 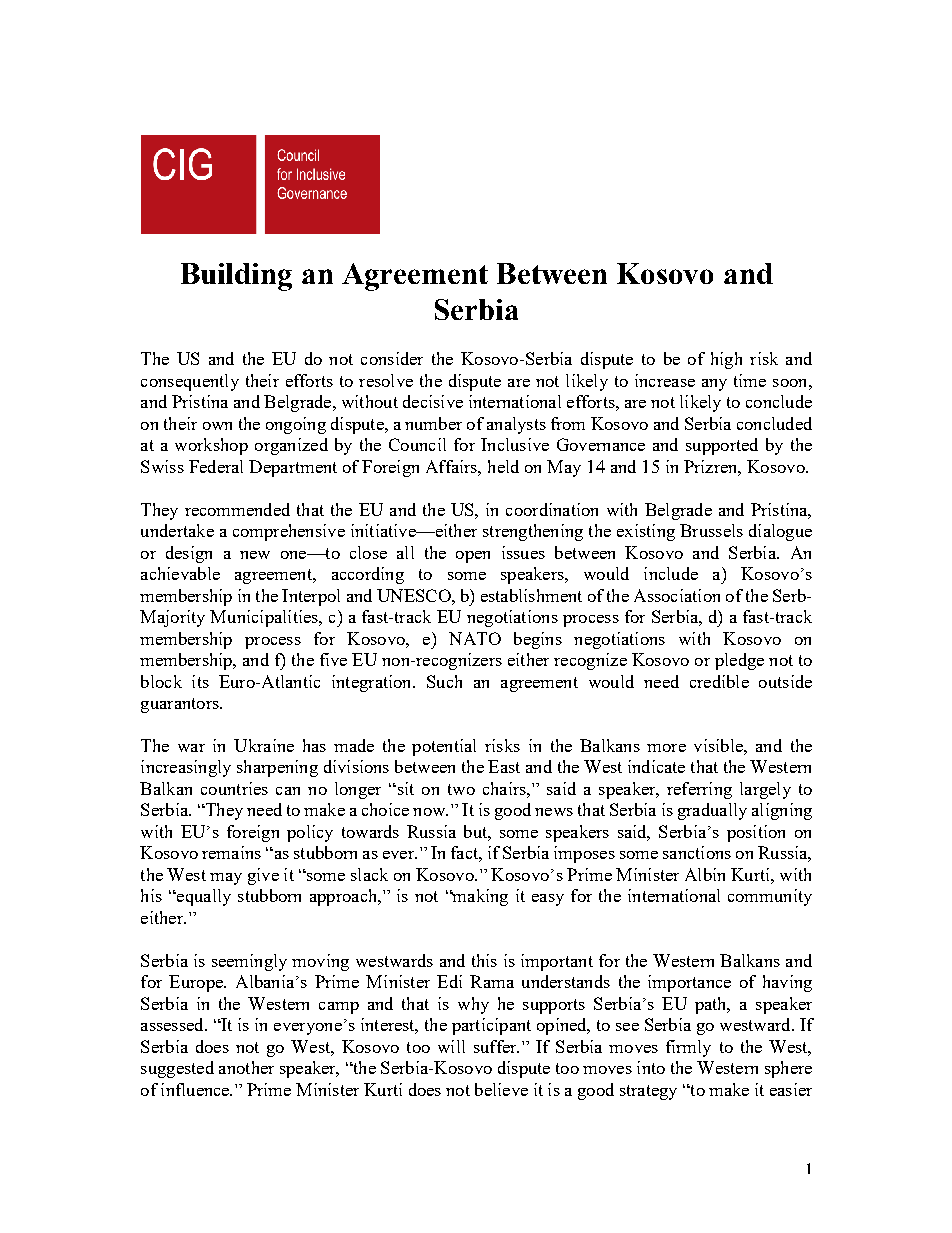 I want to click on its, so click(x=200, y=681).
